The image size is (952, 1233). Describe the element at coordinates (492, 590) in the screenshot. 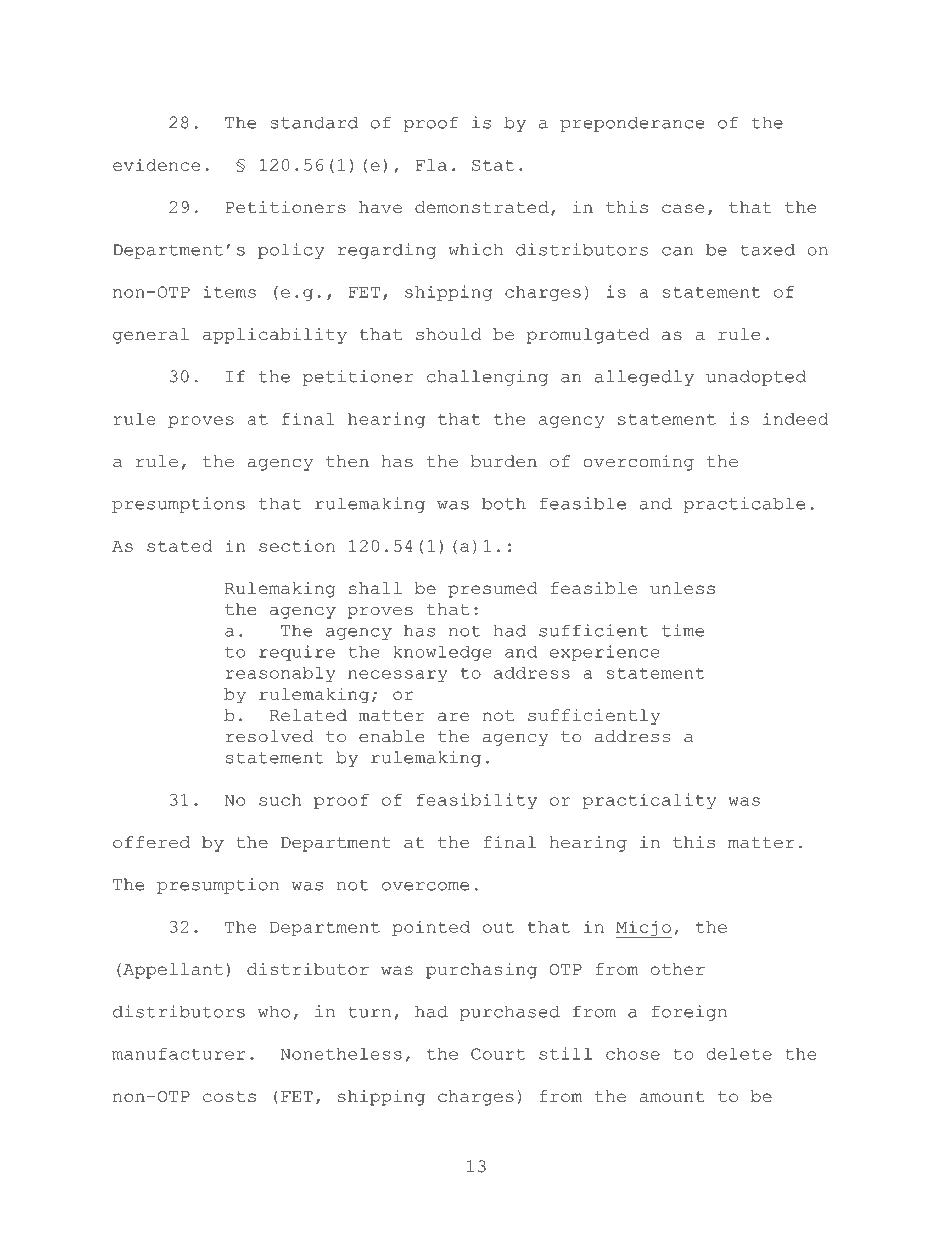

I see `presumed` at that location.
